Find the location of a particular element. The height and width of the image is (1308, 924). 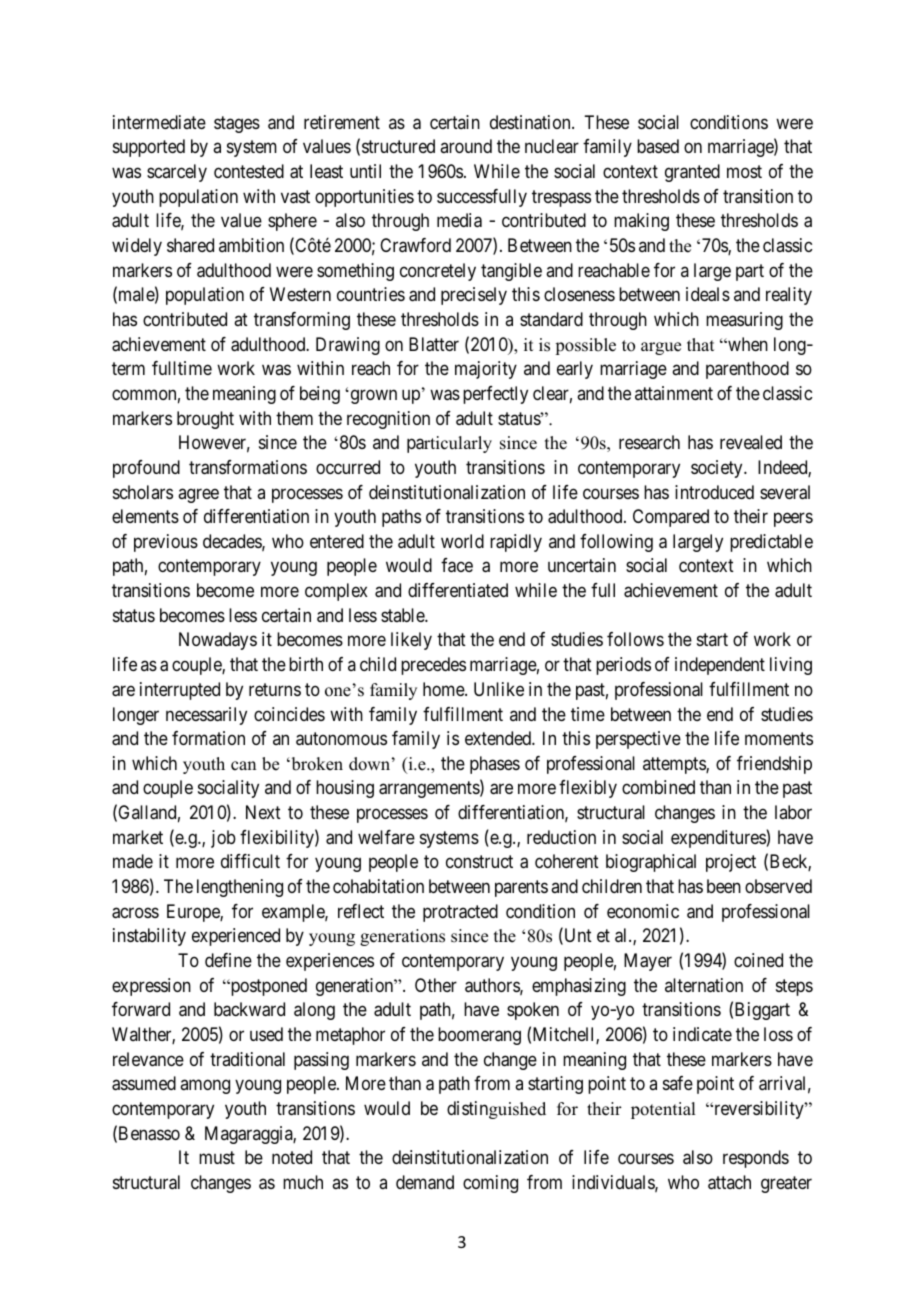

granted is located at coordinates (692, 173).
